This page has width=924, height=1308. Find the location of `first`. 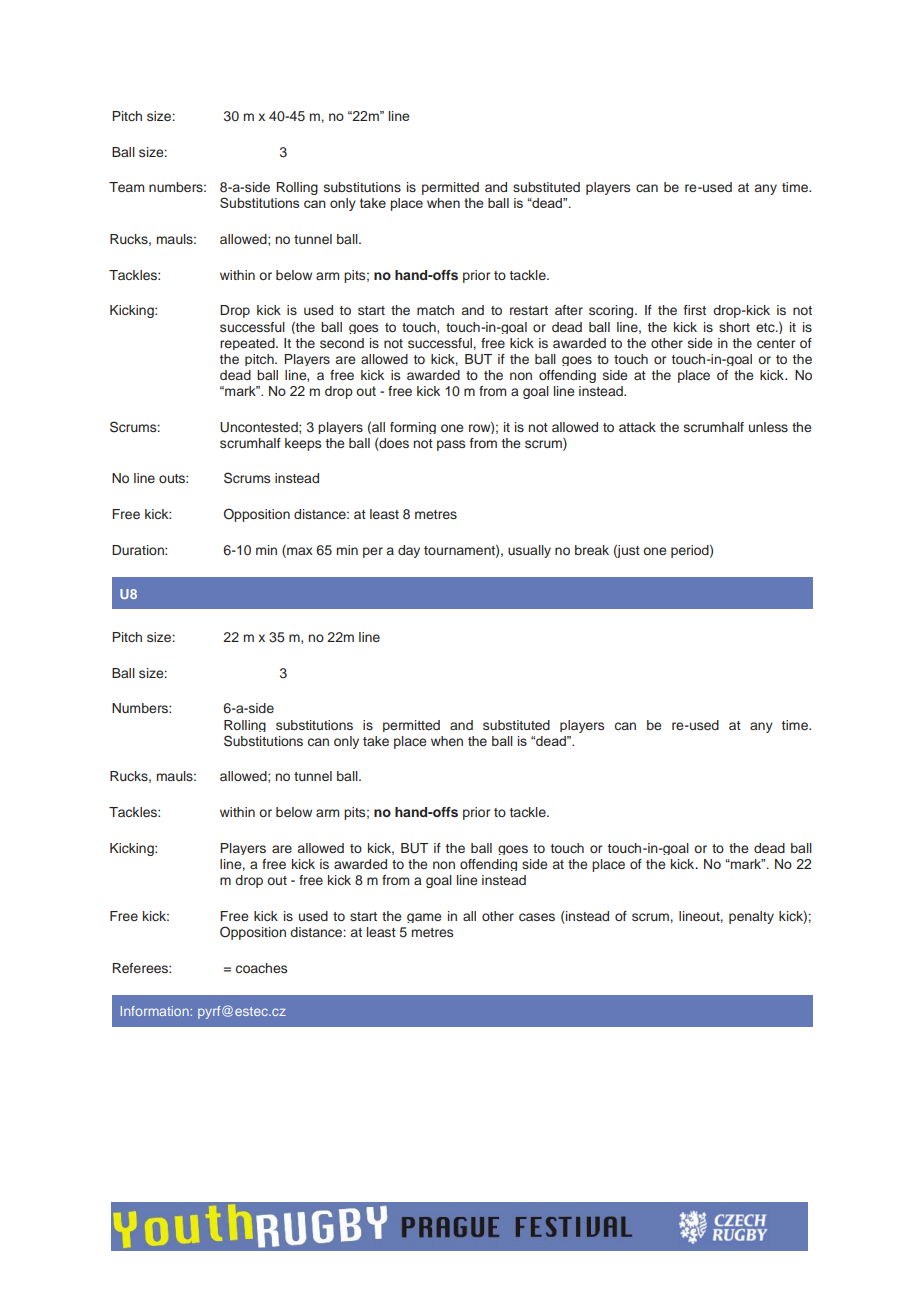

first is located at coordinates (695, 310).
